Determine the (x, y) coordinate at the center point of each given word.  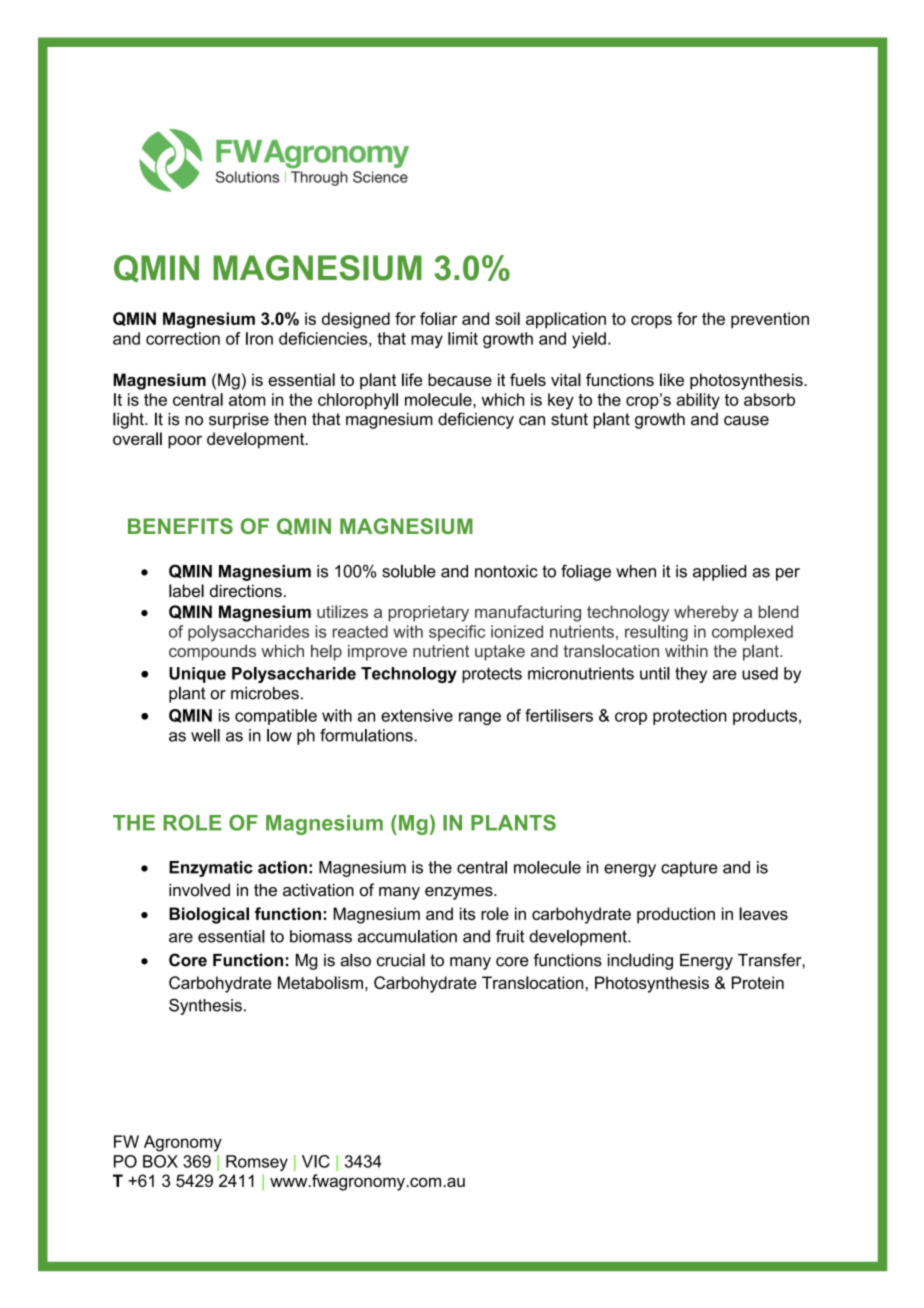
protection (690, 717)
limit (463, 338)
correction (183, 338)
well (205, 735)
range (480, 718)
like (672, 379)
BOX (160, 1161)
